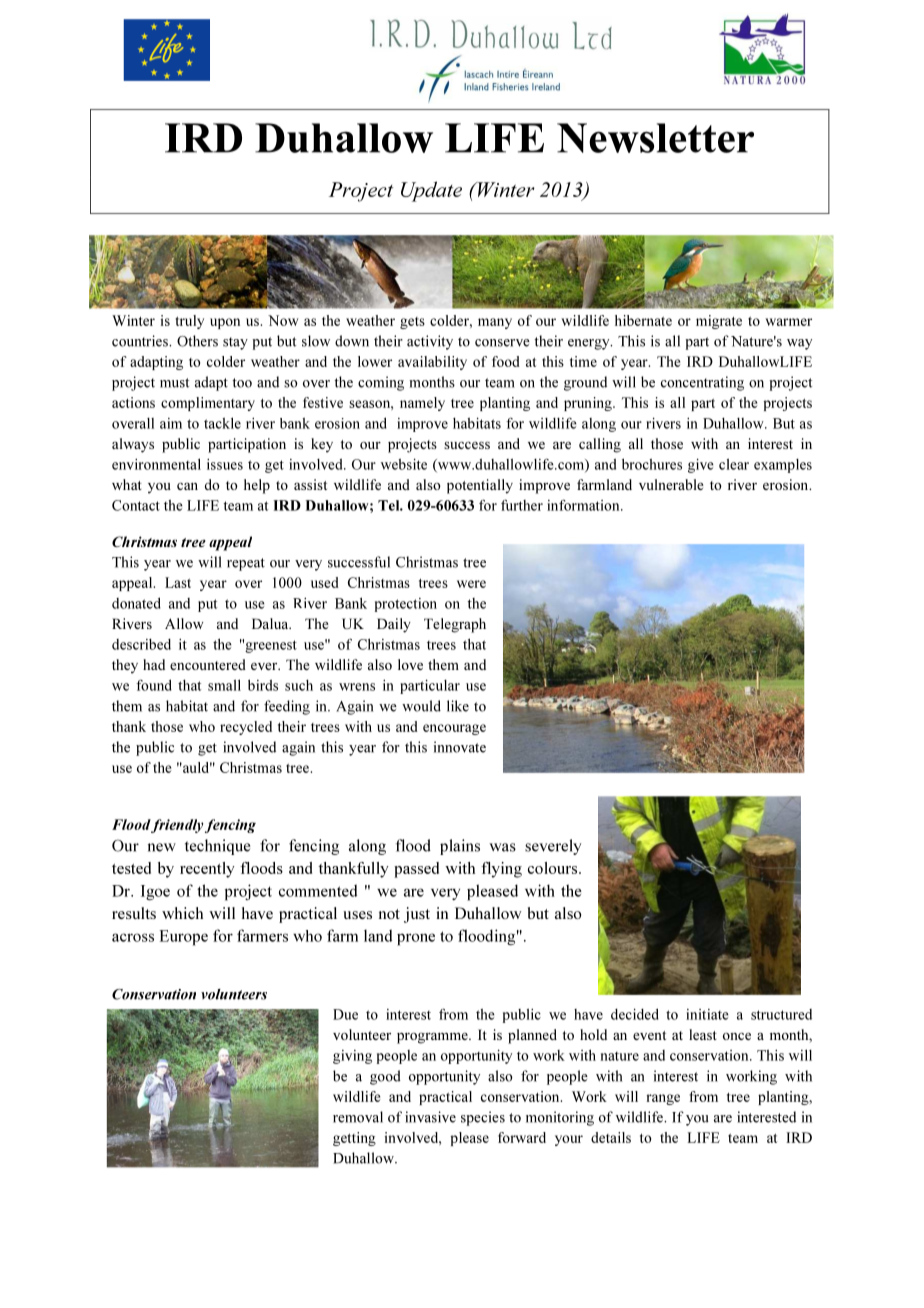 The width and height of the document is (924, 1308). Describe the element at coordinates (431, 191) in the document. I see `Update` at that location.
